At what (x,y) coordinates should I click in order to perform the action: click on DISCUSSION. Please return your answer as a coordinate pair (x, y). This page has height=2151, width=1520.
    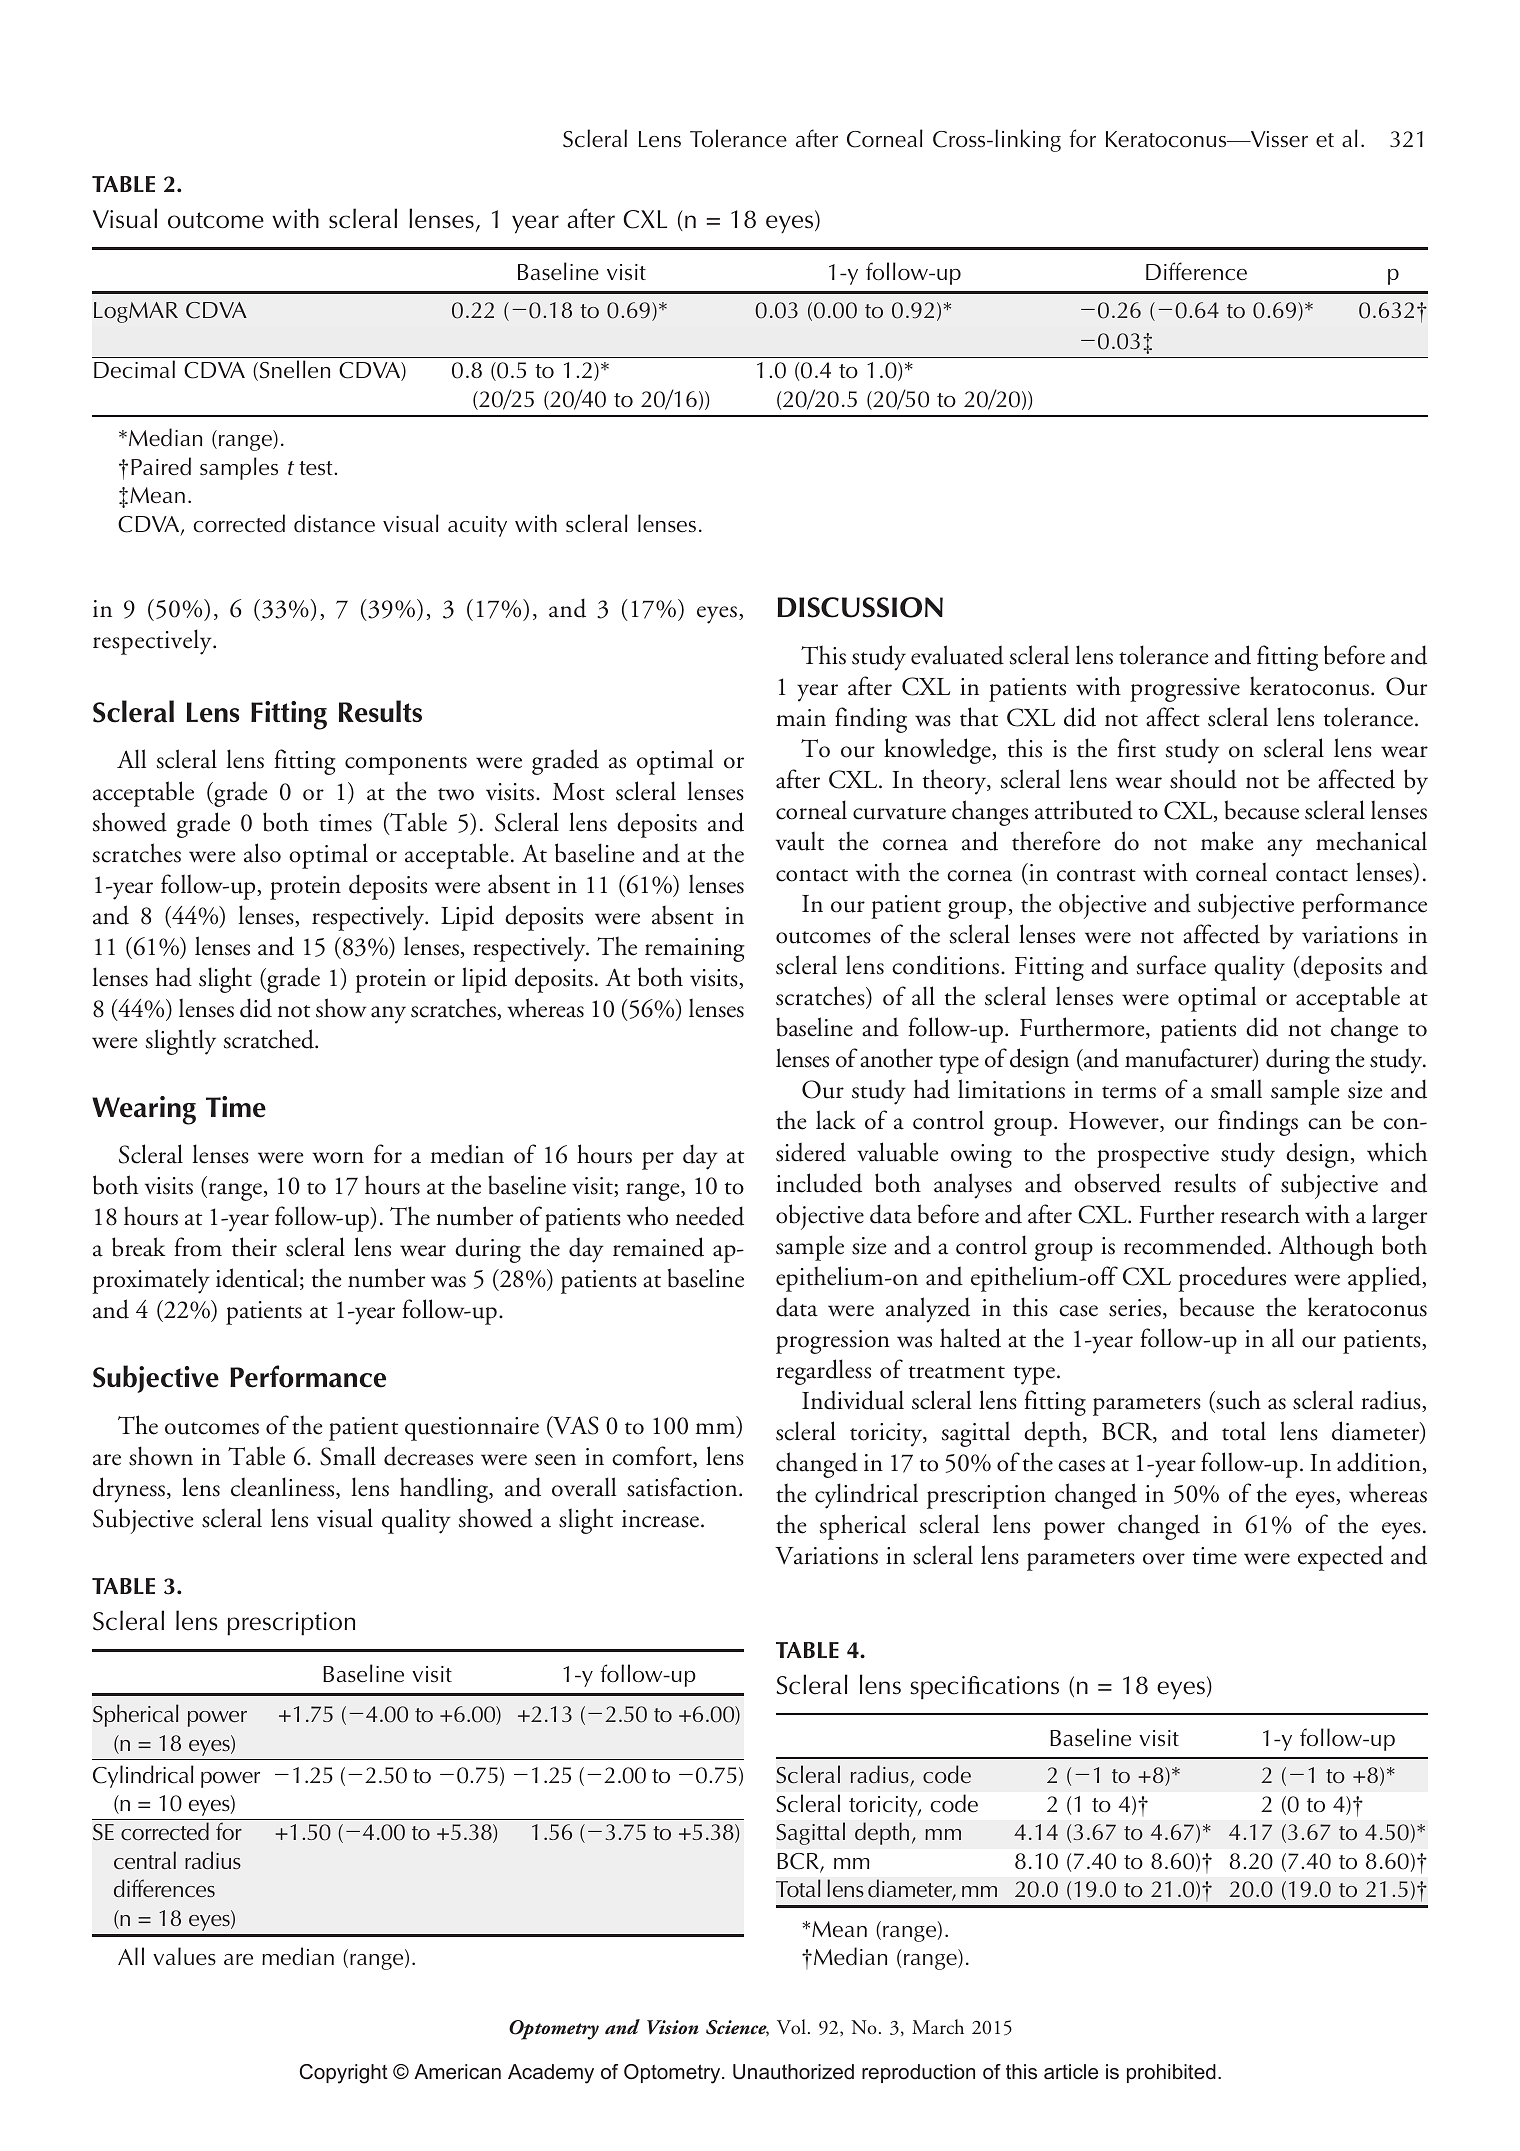
    Looking at the image, I should click on (860, 607).
